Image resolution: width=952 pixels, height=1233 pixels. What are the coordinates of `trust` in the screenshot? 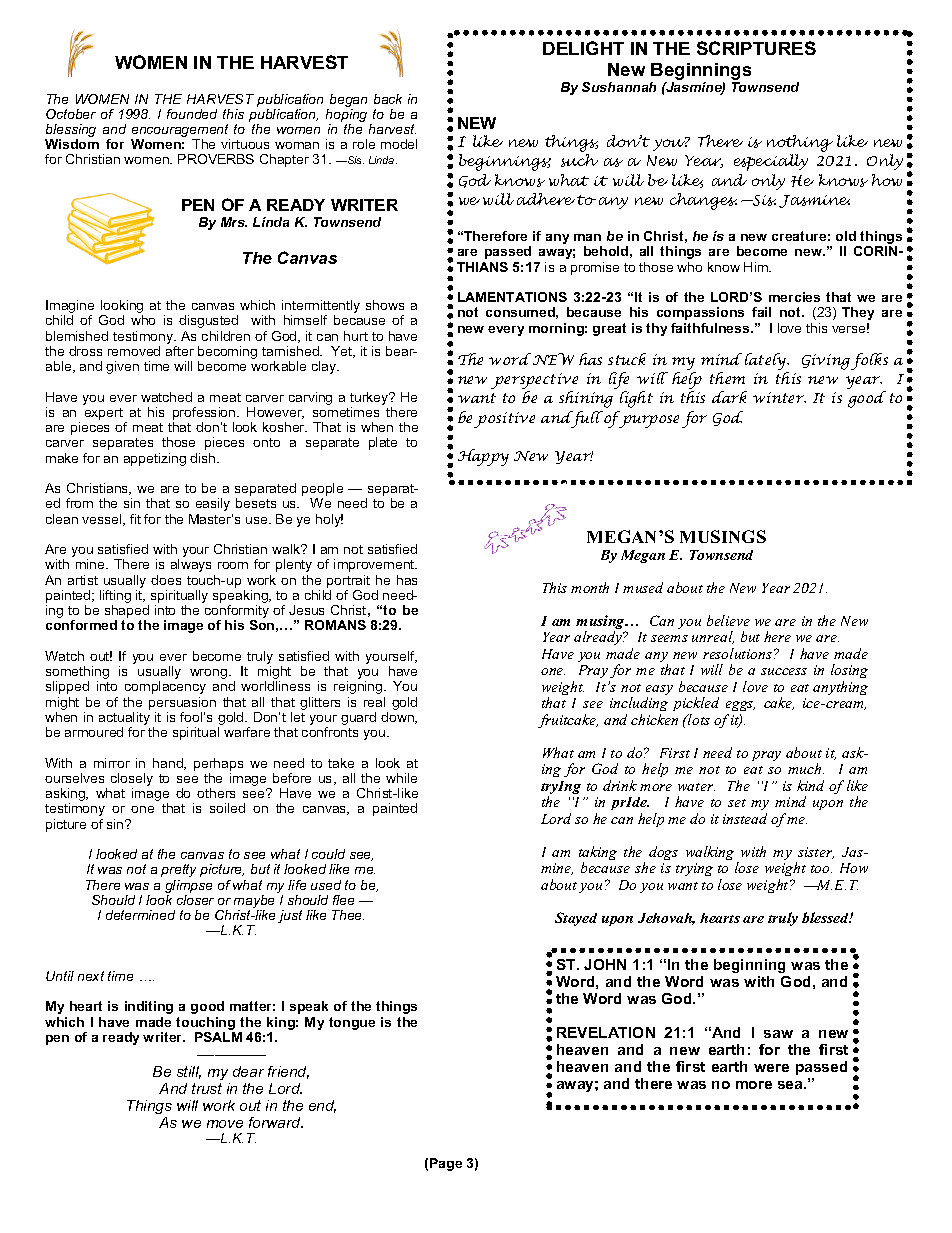 It's located at (207, 1088).
